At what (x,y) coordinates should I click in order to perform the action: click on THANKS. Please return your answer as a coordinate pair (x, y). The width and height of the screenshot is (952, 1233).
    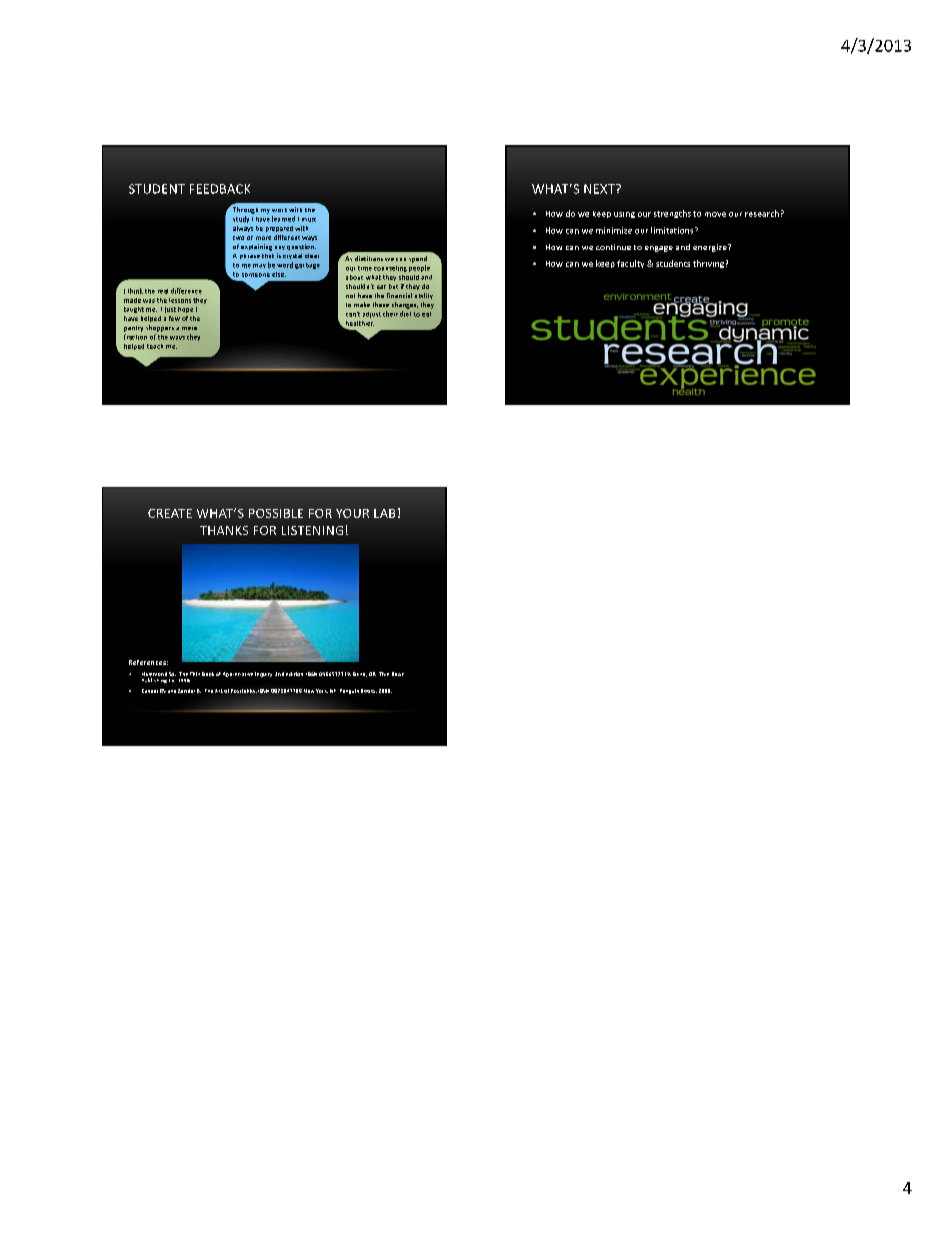
    Looking at the image, I should click on (224, 530).
